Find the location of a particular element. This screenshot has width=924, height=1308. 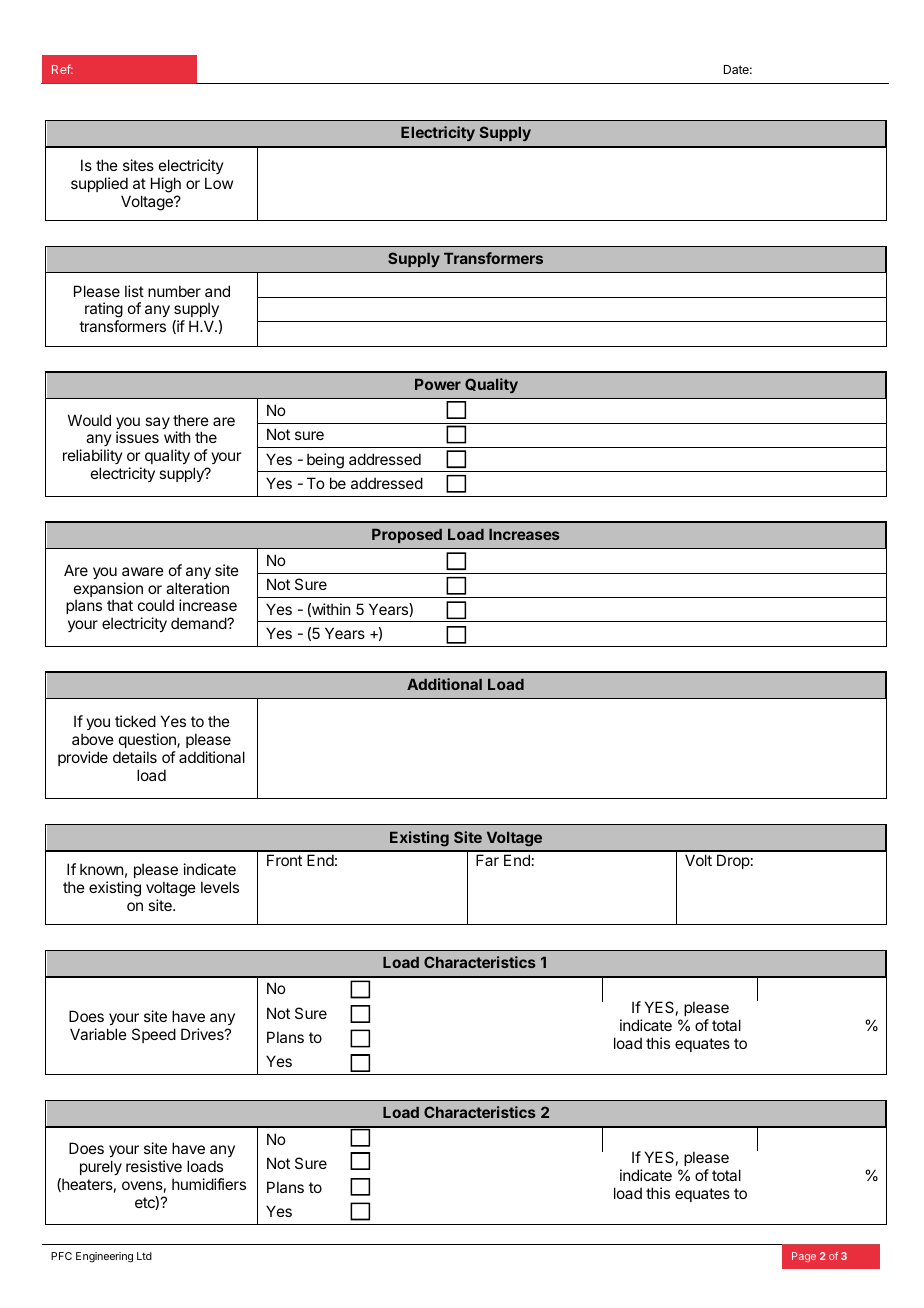

Proposed is located at coordinates (407, 536).
